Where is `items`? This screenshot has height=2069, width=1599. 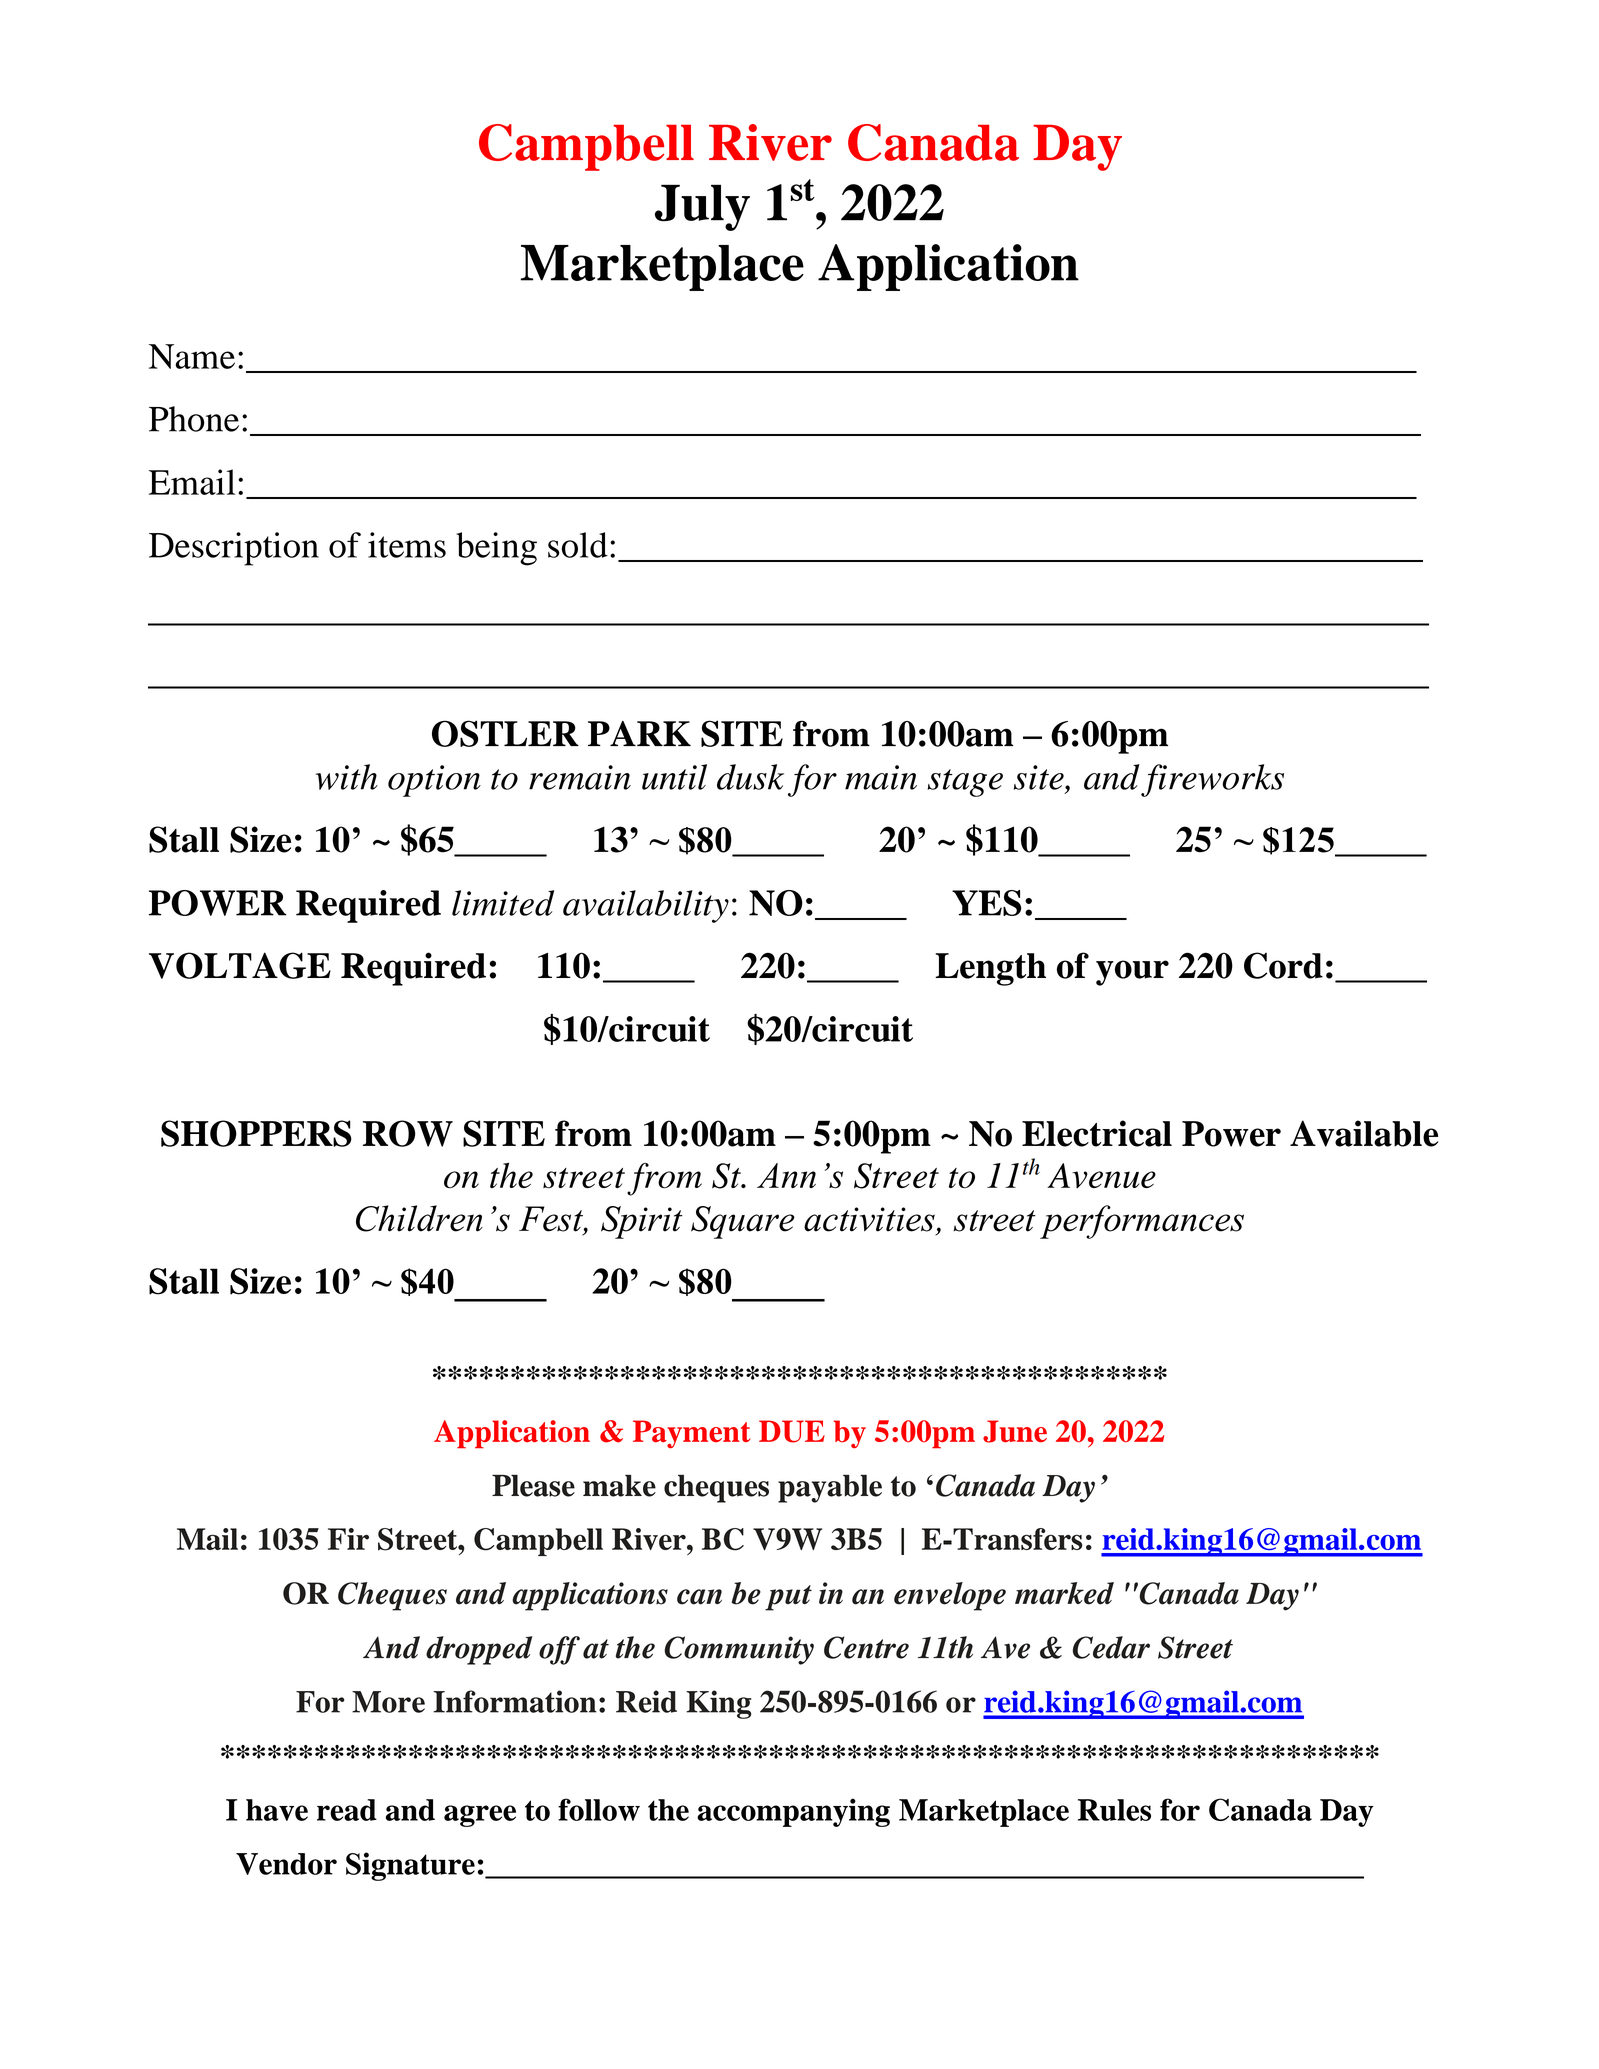 items is located at coordinates (407, 545).
